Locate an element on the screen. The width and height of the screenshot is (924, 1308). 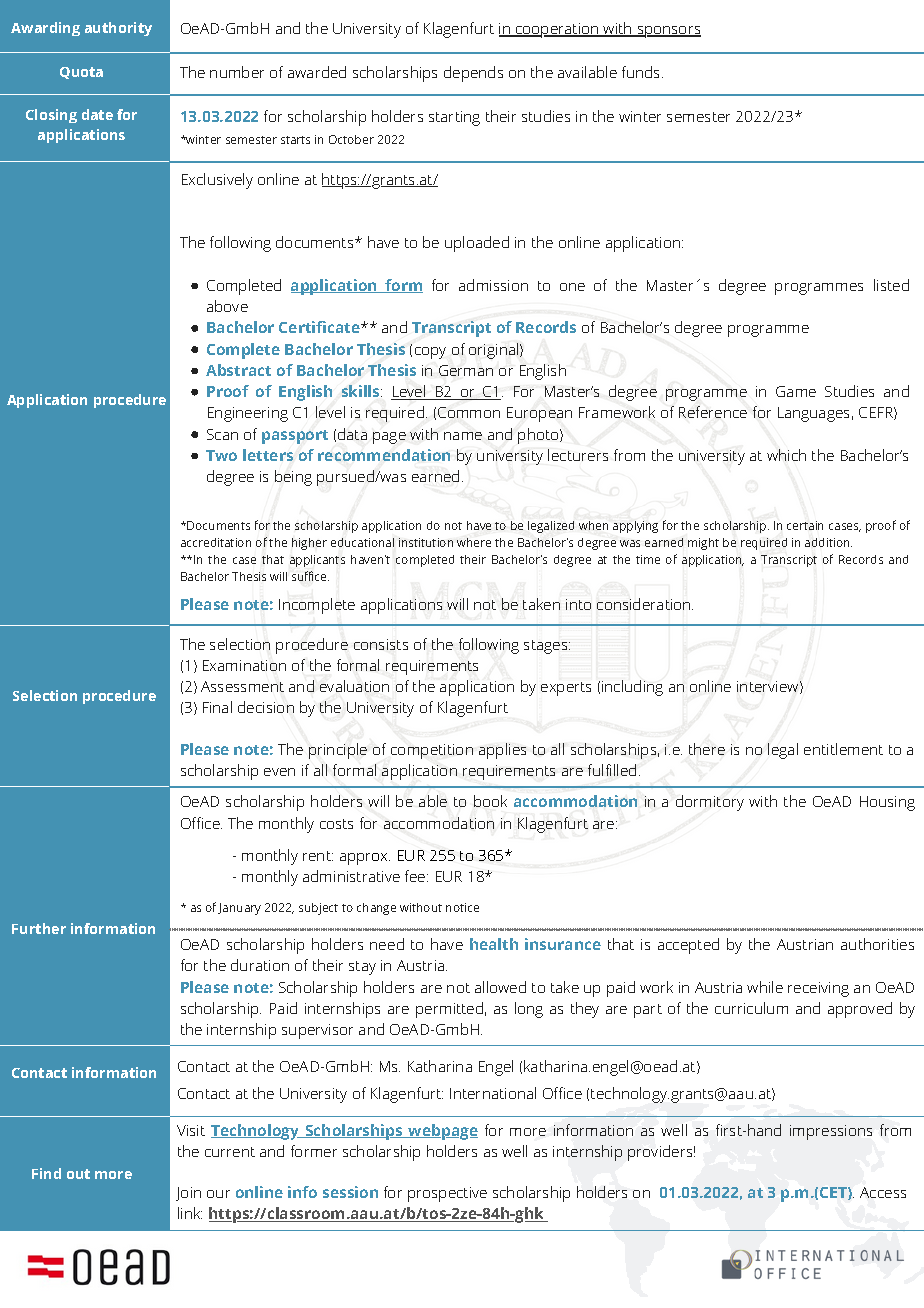
original is located at coordinates (495, 351).
